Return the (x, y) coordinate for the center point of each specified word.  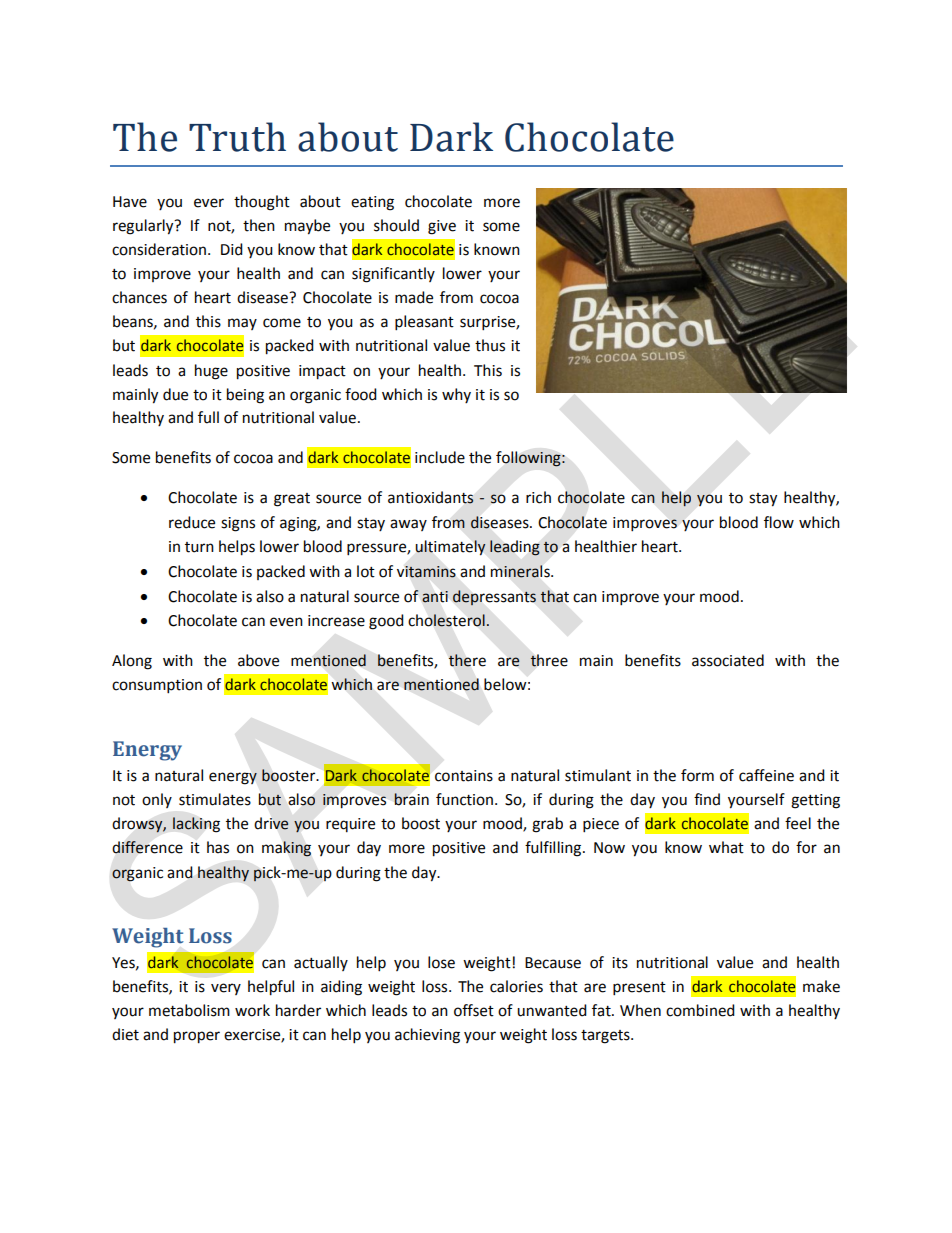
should (396, 225)
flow (779, 522)
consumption (157, 686)
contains (464, 776)
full (208, 417)
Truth (237, 137)
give (442, 227)
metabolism (189, 1010)
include (440, 457)
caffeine (766, 775)
